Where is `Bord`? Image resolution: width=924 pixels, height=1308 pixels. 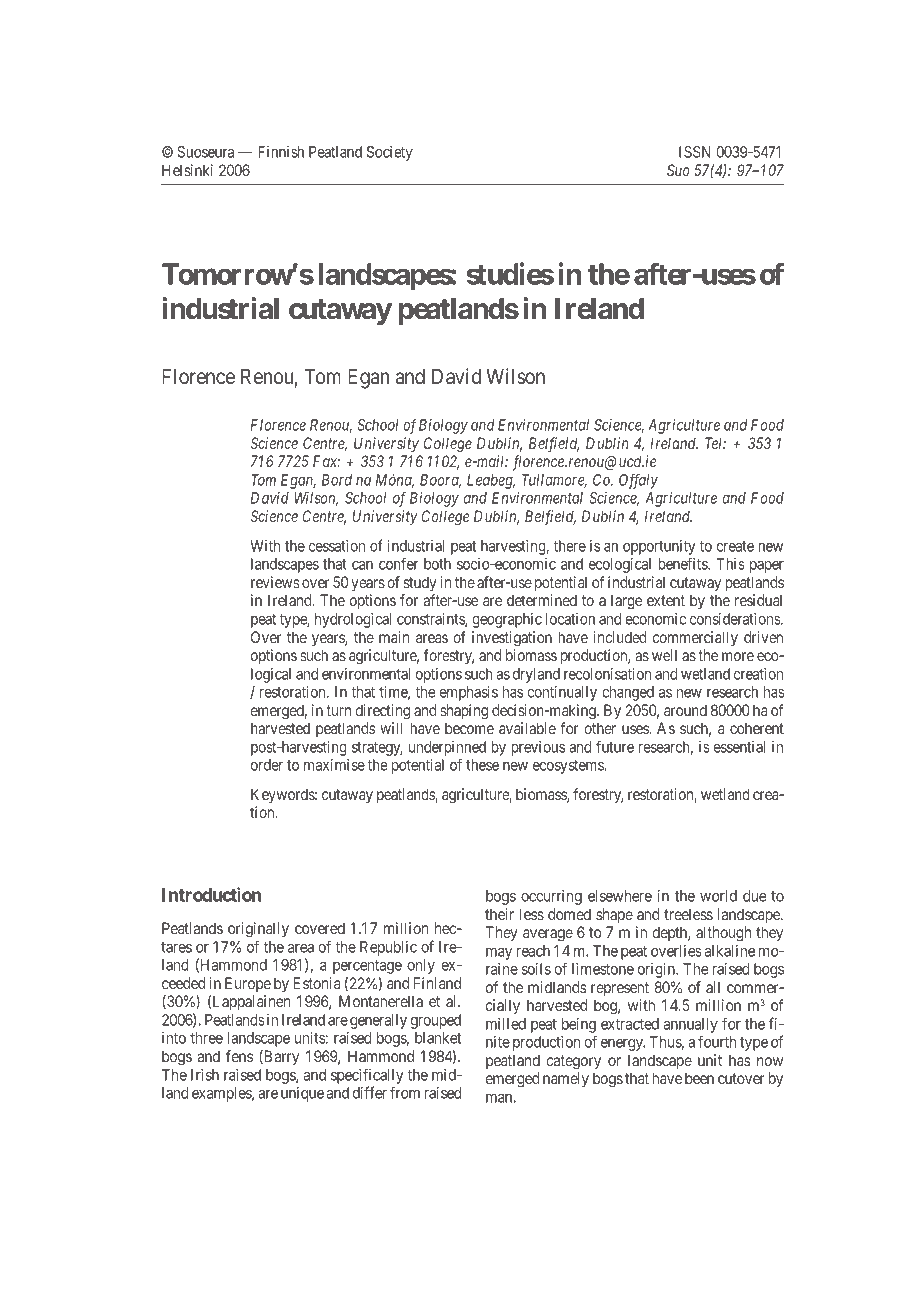
Bord is located at coordinates (337, 480).
